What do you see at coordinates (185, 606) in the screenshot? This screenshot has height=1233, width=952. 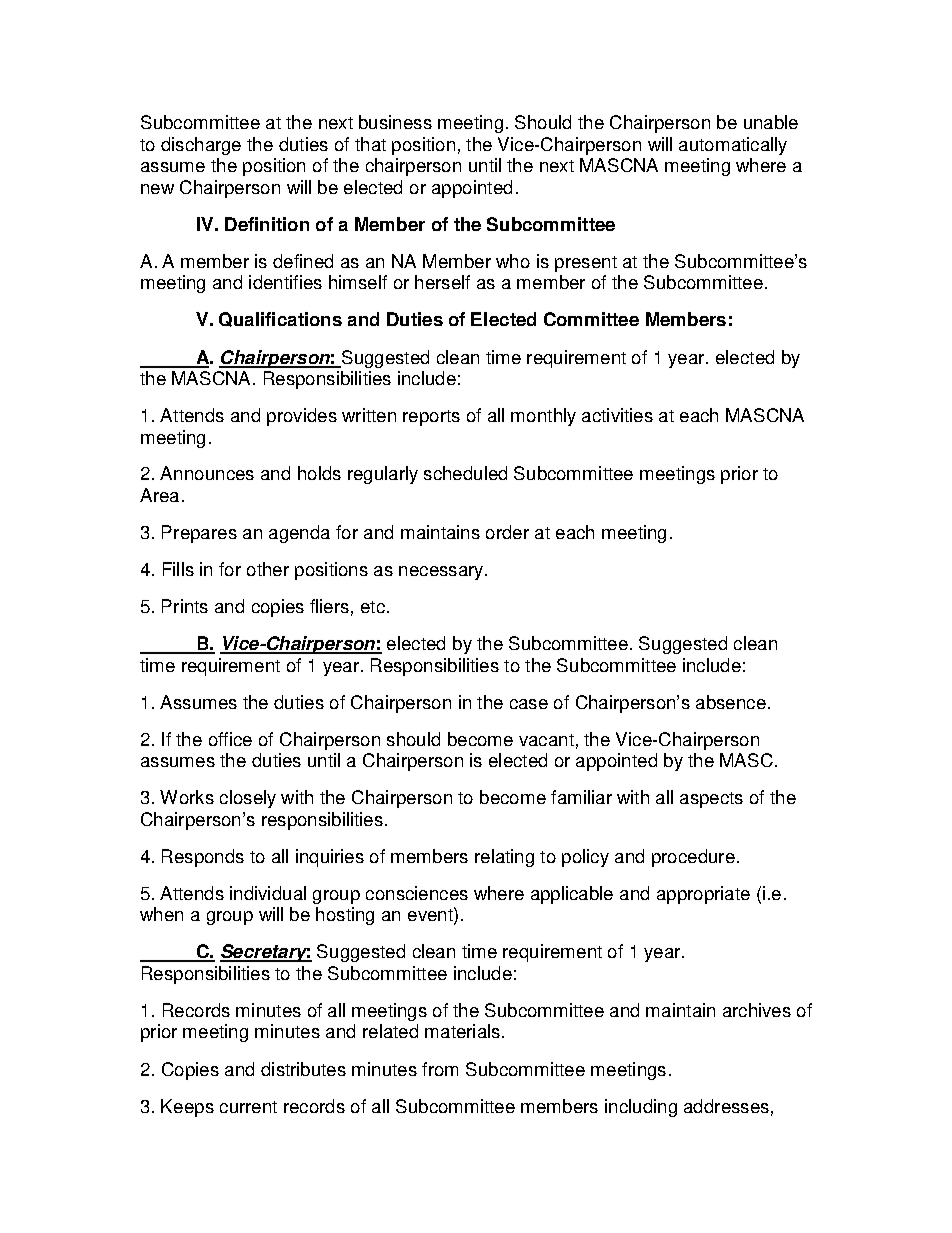 I see `Prints` at bounding box center [185, 606].
